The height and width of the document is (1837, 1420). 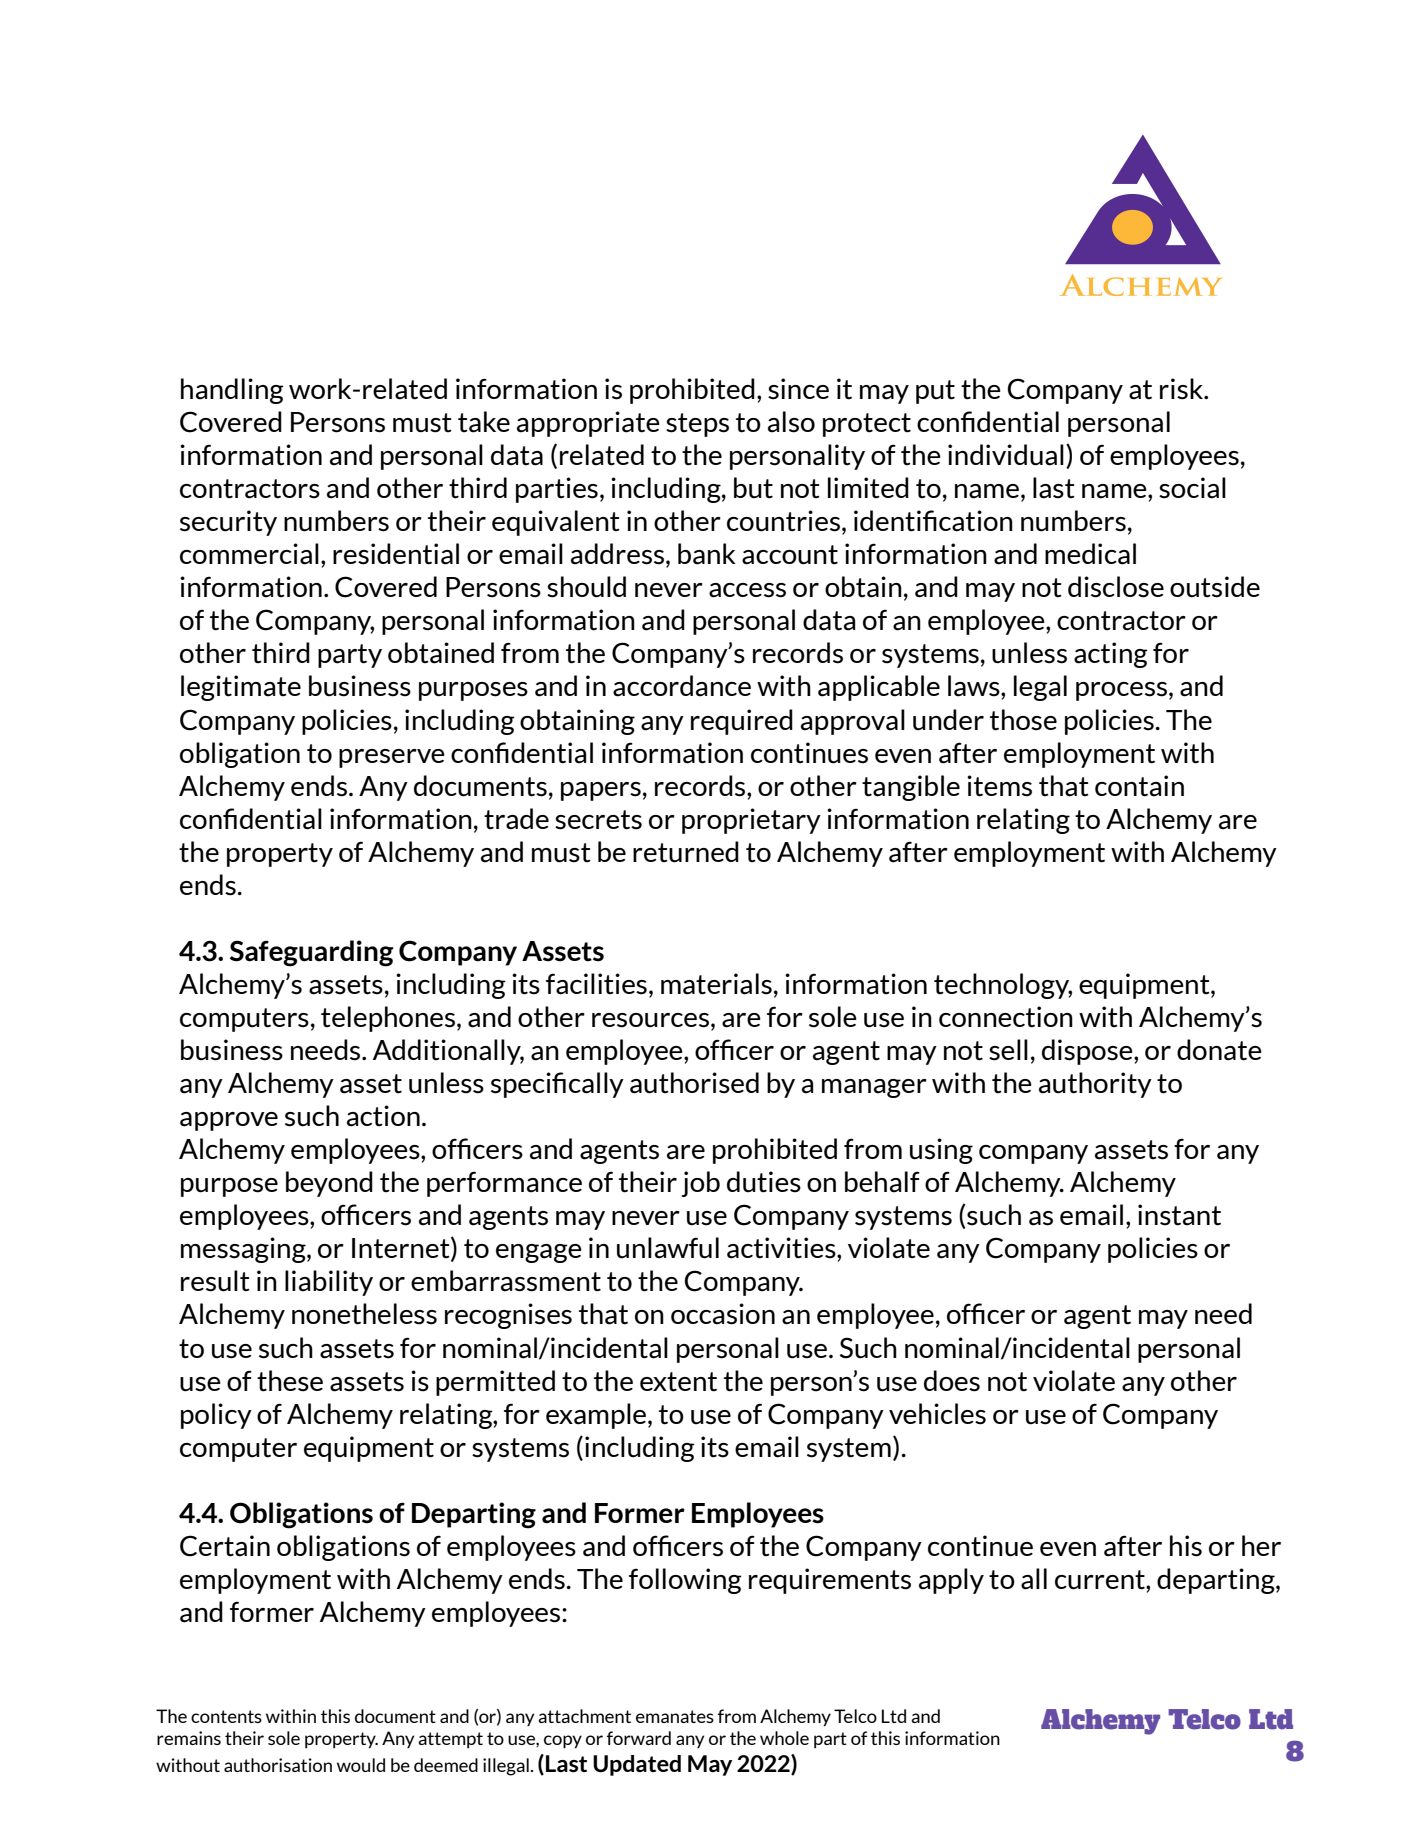 I want to click on emanates, so click(x=675, y=1716).
